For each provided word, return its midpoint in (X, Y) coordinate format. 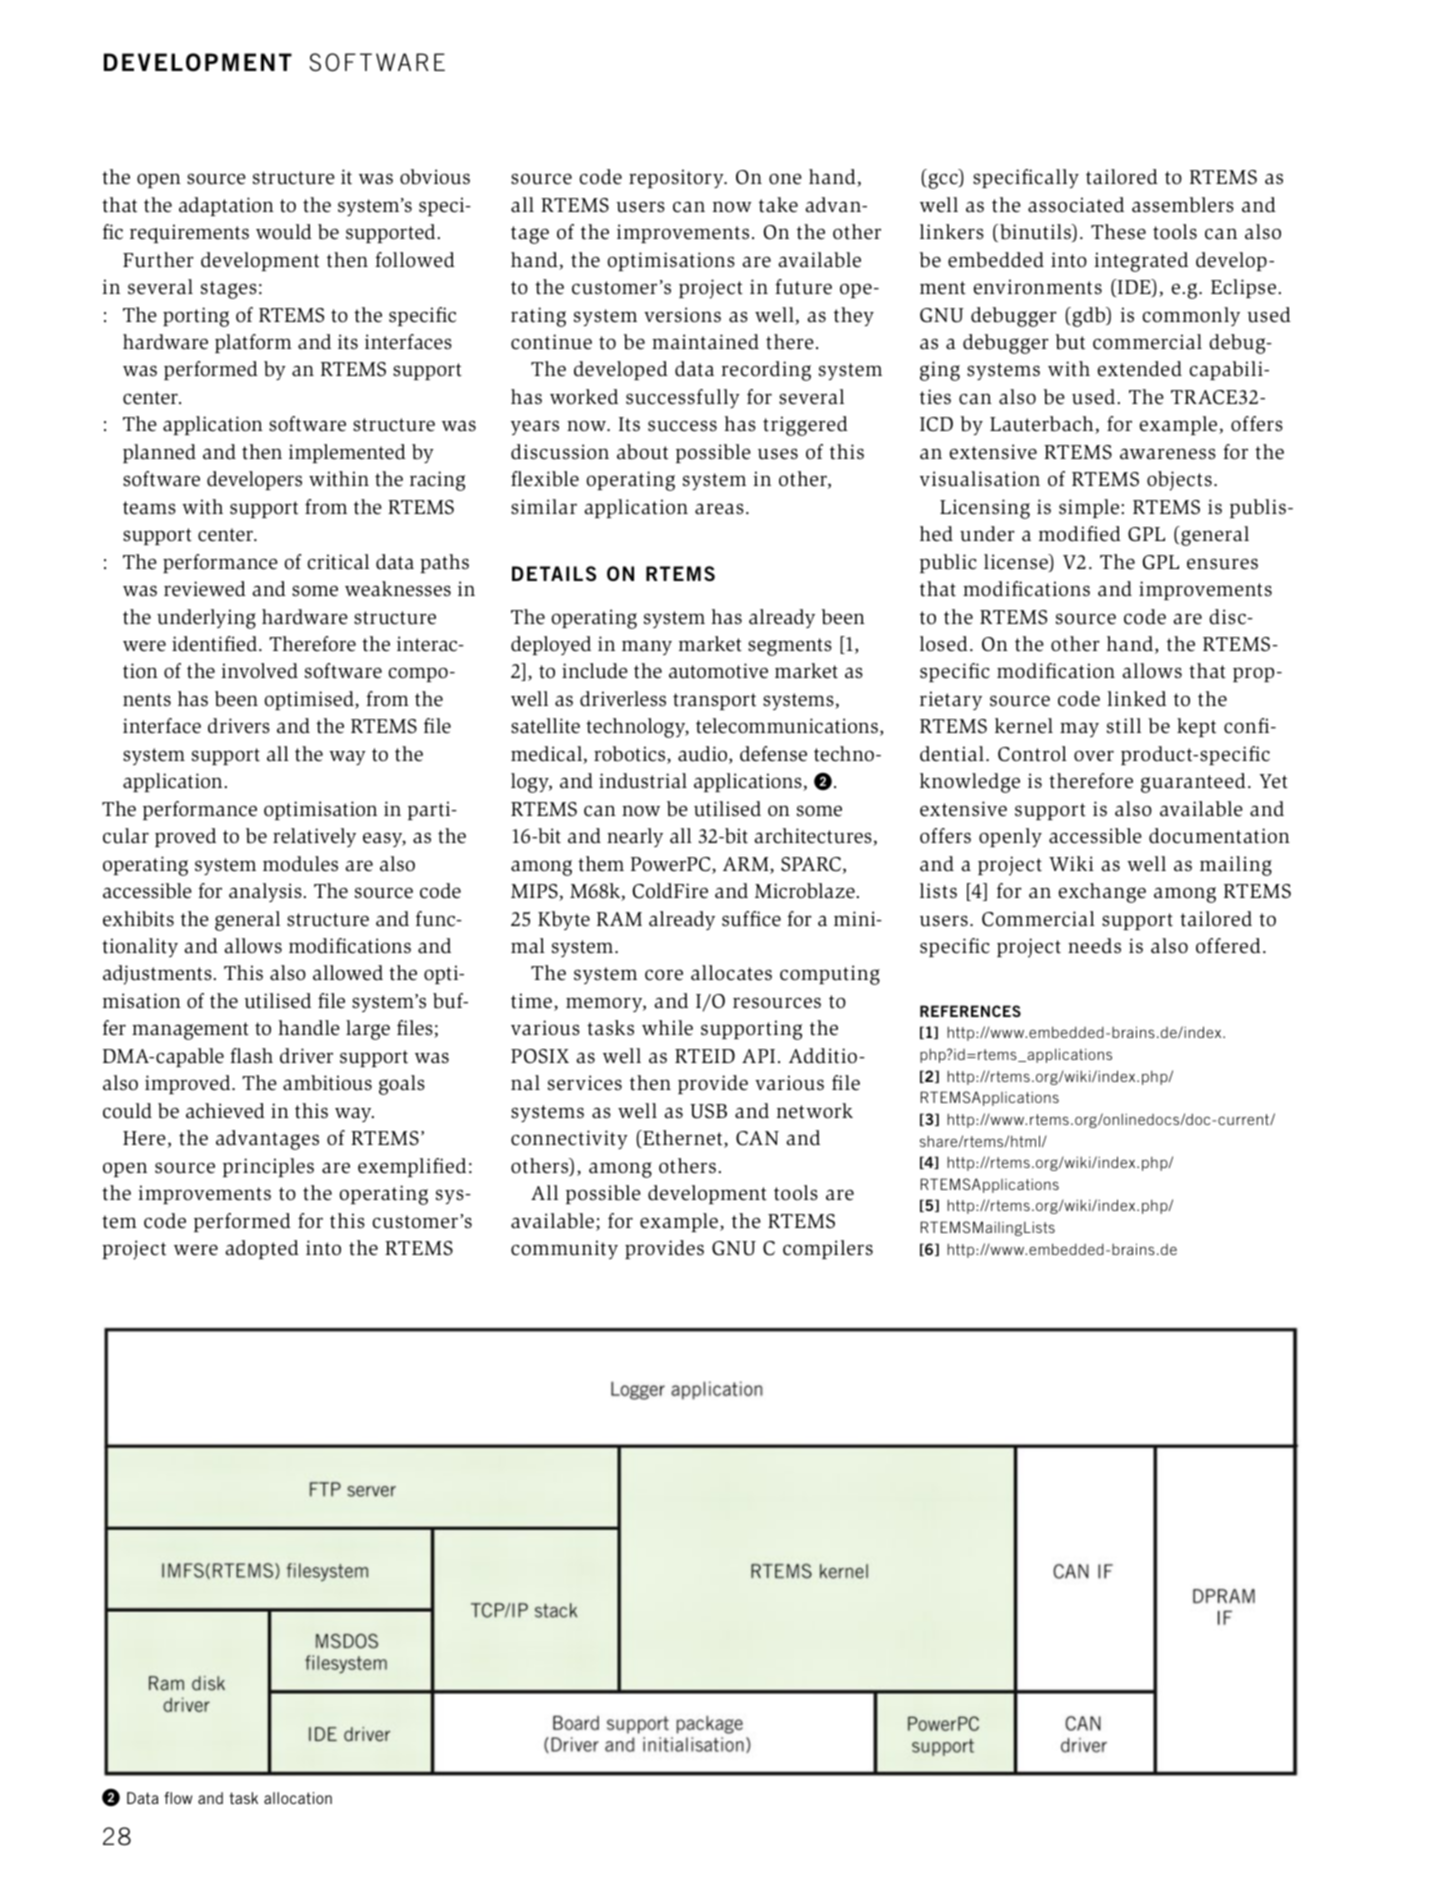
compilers (828, 1249)
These (1118, 232)
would (284, 232)
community (564, 1249)
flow (178, 1798)
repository (677, 178)
